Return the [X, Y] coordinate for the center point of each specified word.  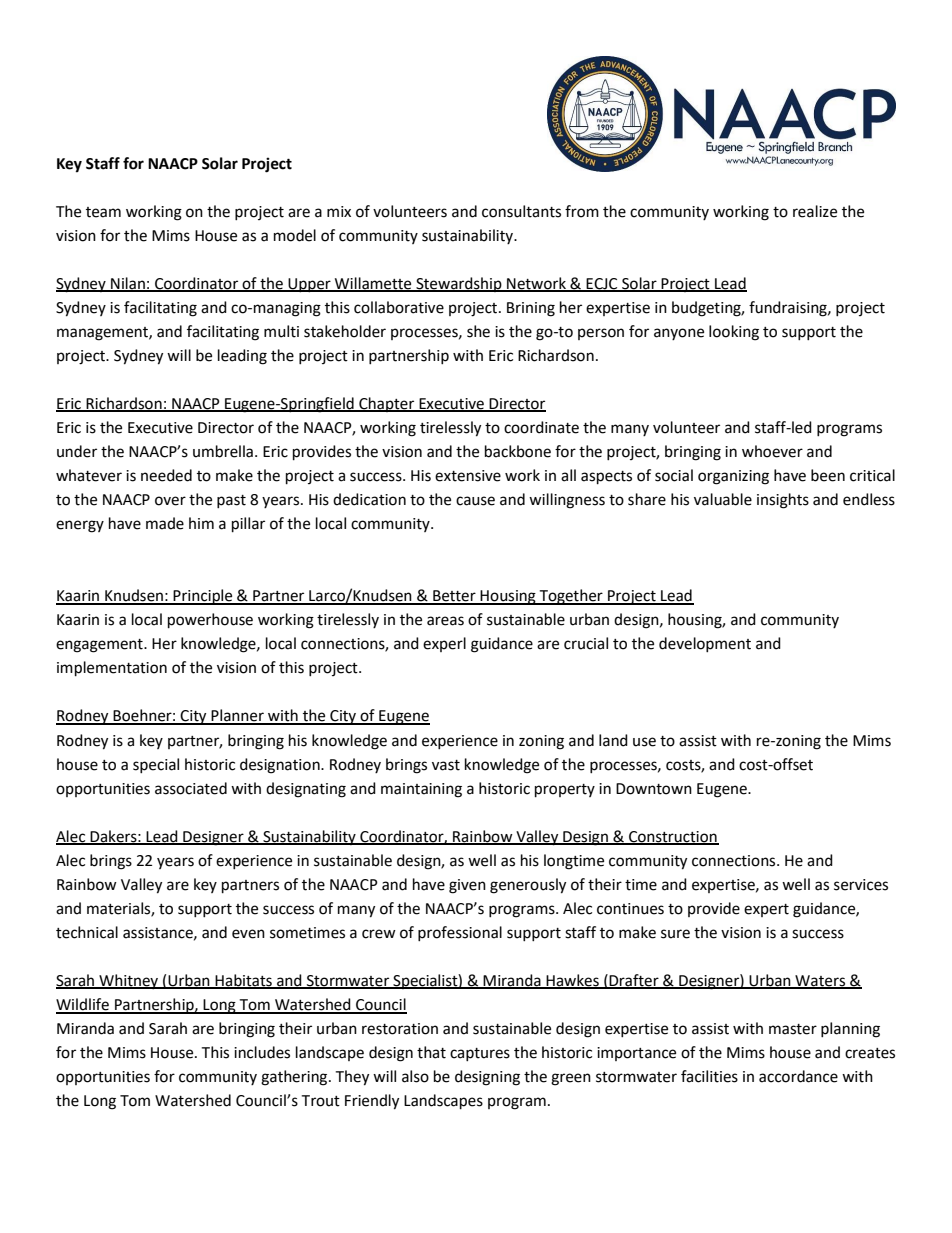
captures [480, 1054]
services [861, 885]
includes [262, 1052]
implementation [112, 669]
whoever [772, 451]
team [103, 212]
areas [445, 621]
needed [166, 475]
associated [191, 788]
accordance [798, 1076]
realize [815, 211]
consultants [521, 211]
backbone [518, 451]
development [705, 644]
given [467, 886]
